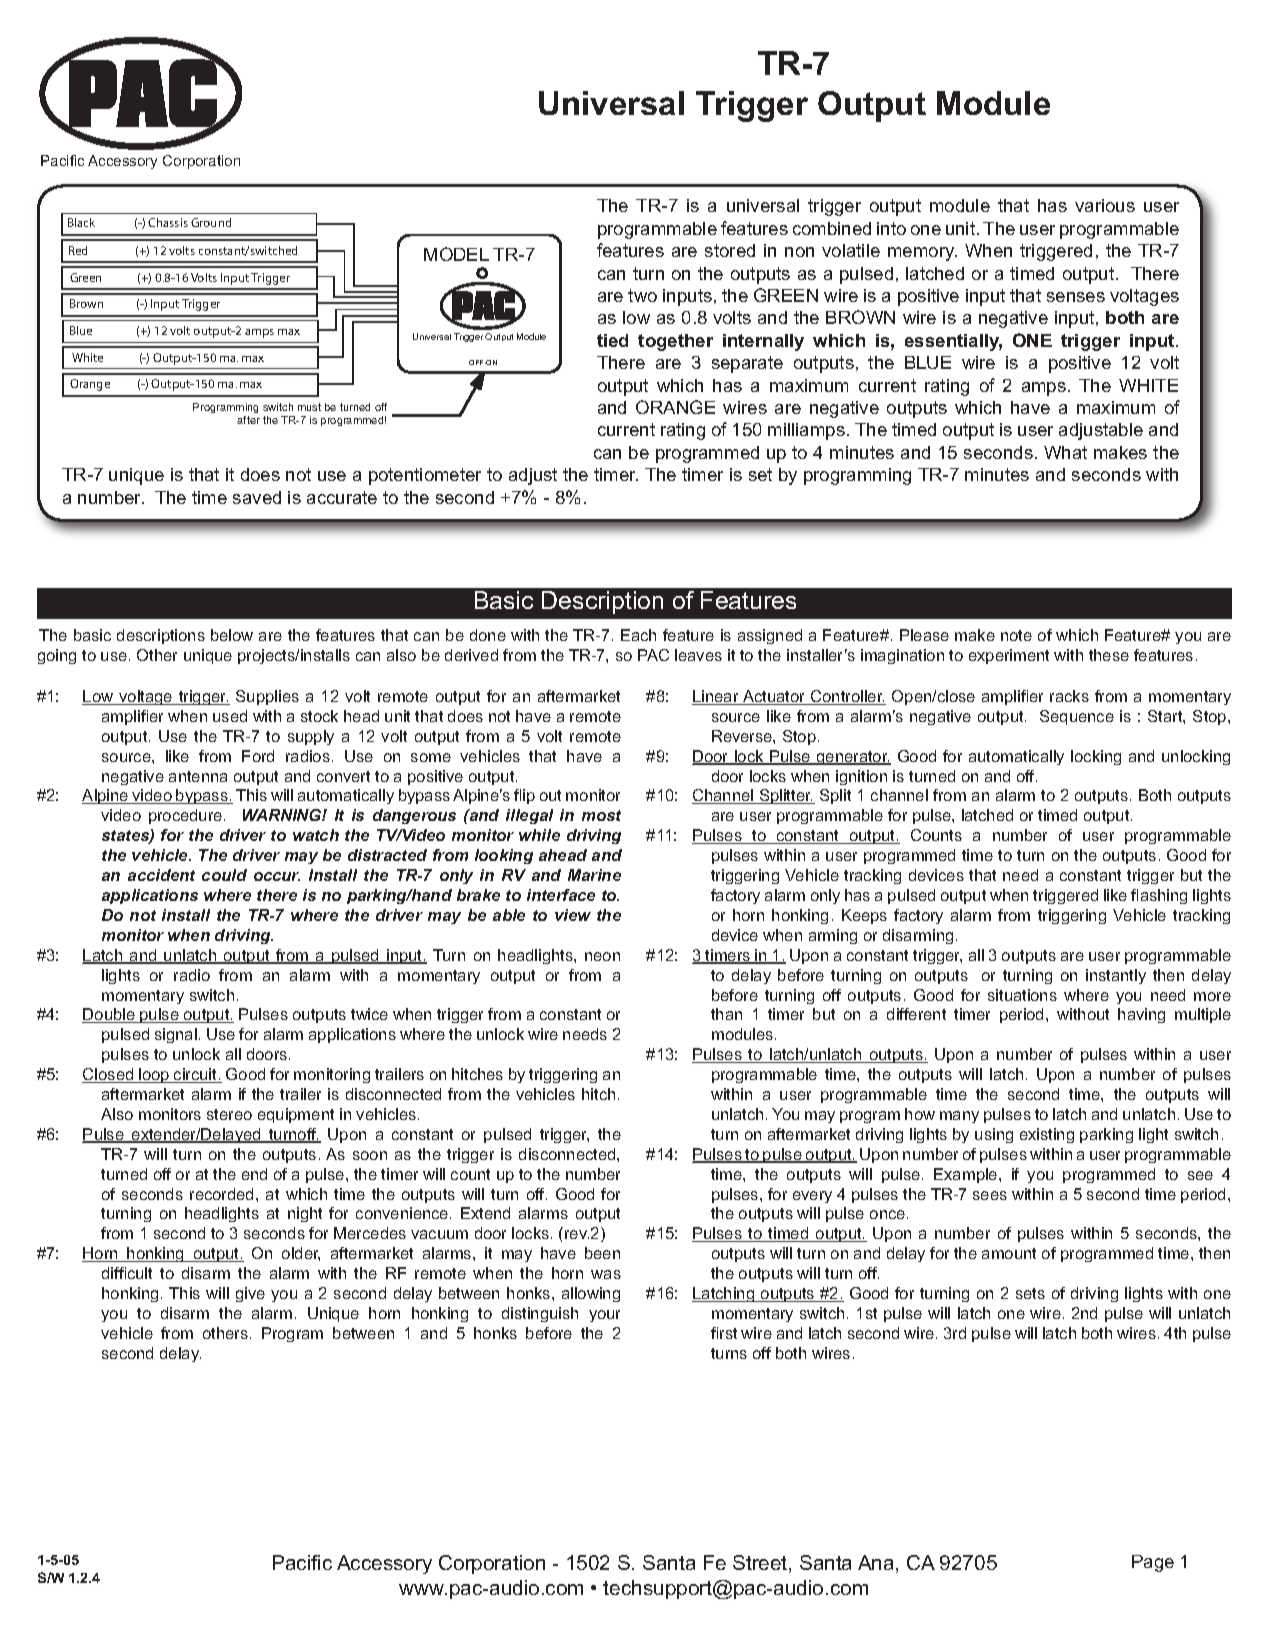  What do you see at coordinates (726, 1014) in the screenshot?
I see `than` at bounding box center [726, 1014].
